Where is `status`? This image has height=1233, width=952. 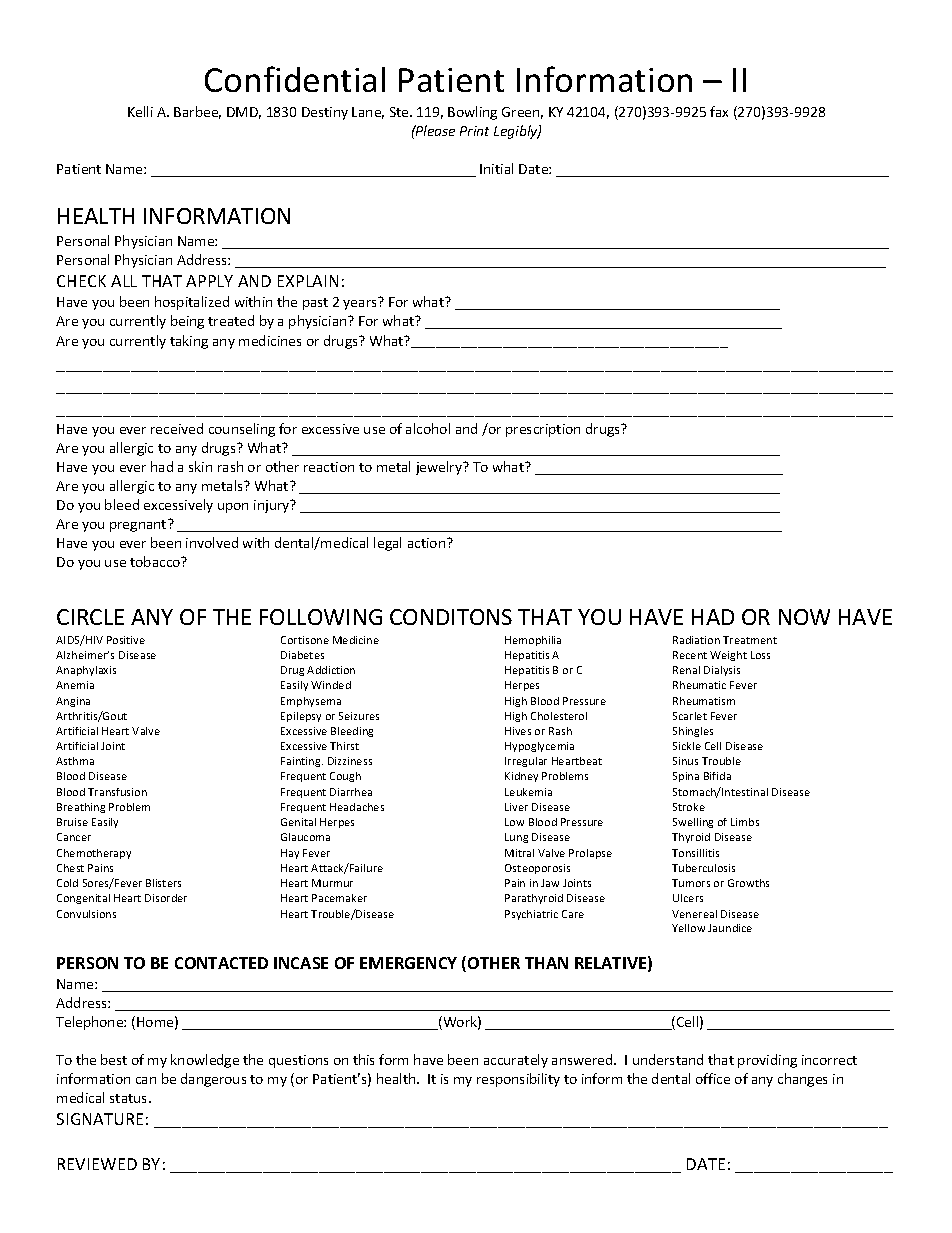
status is located at coordinates (130, 1098).
